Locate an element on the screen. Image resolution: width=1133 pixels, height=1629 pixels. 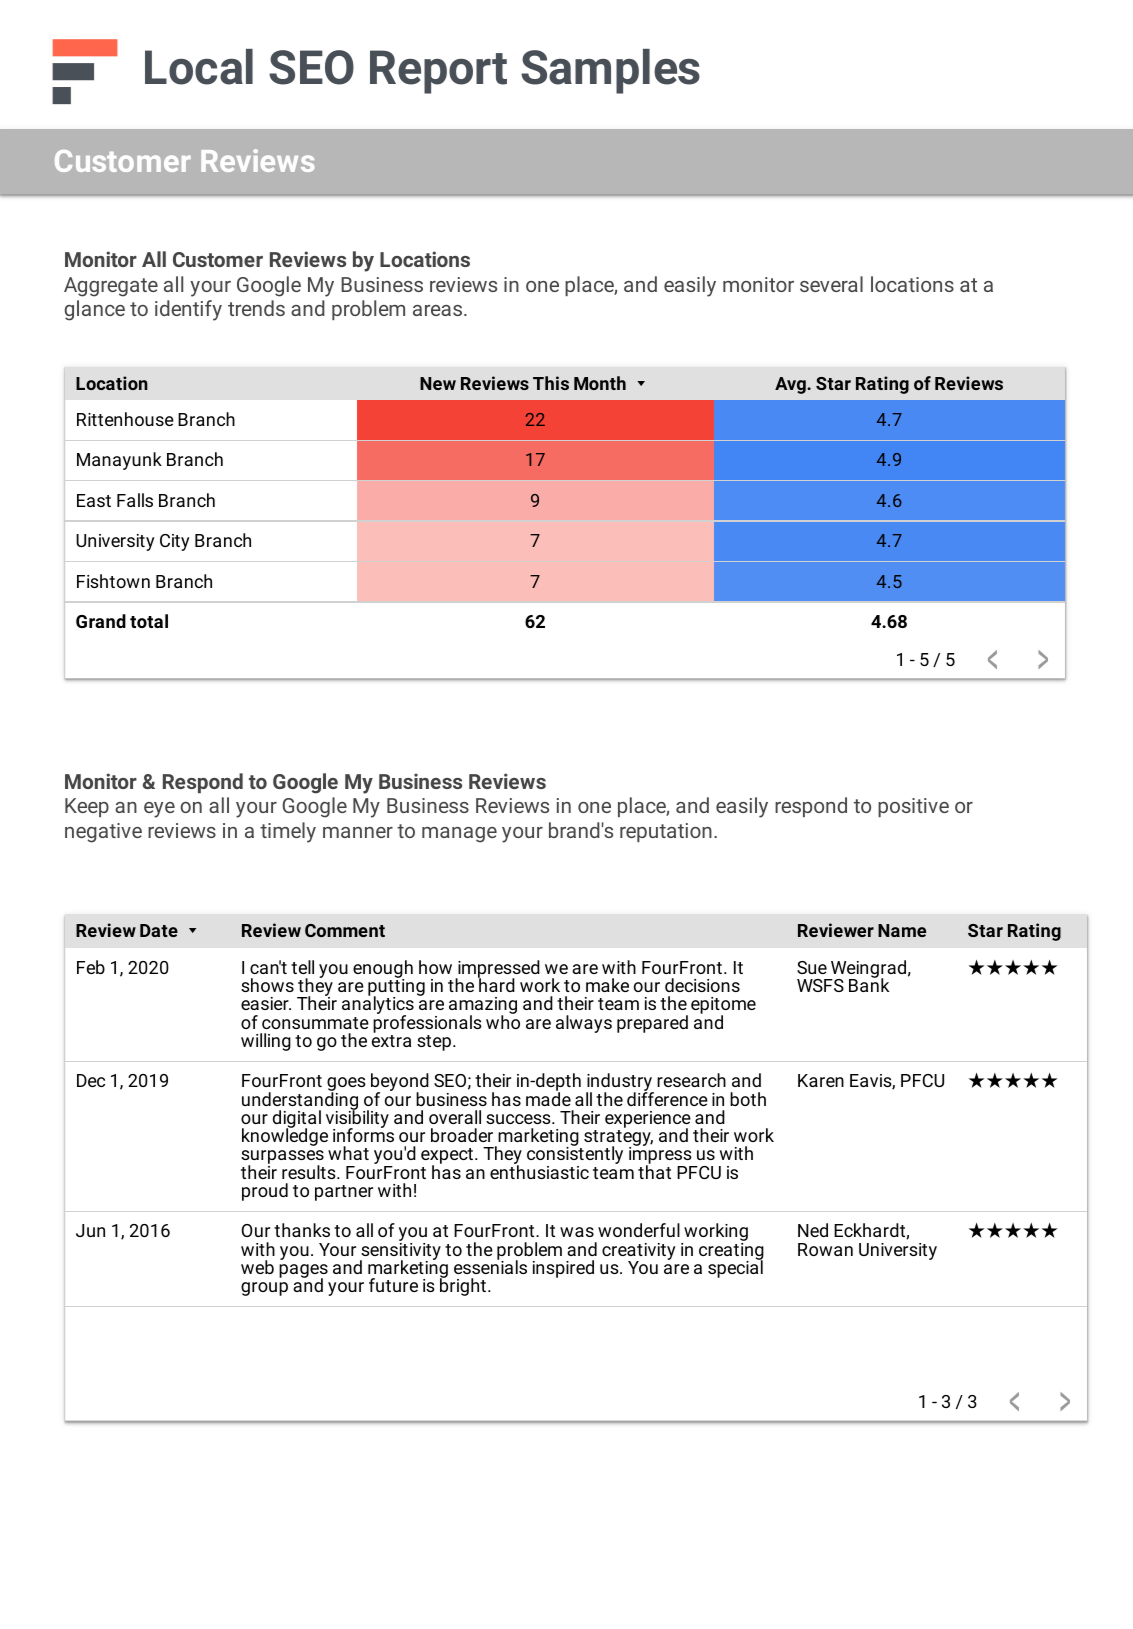
Avg is located at coordinates (791, 385).
